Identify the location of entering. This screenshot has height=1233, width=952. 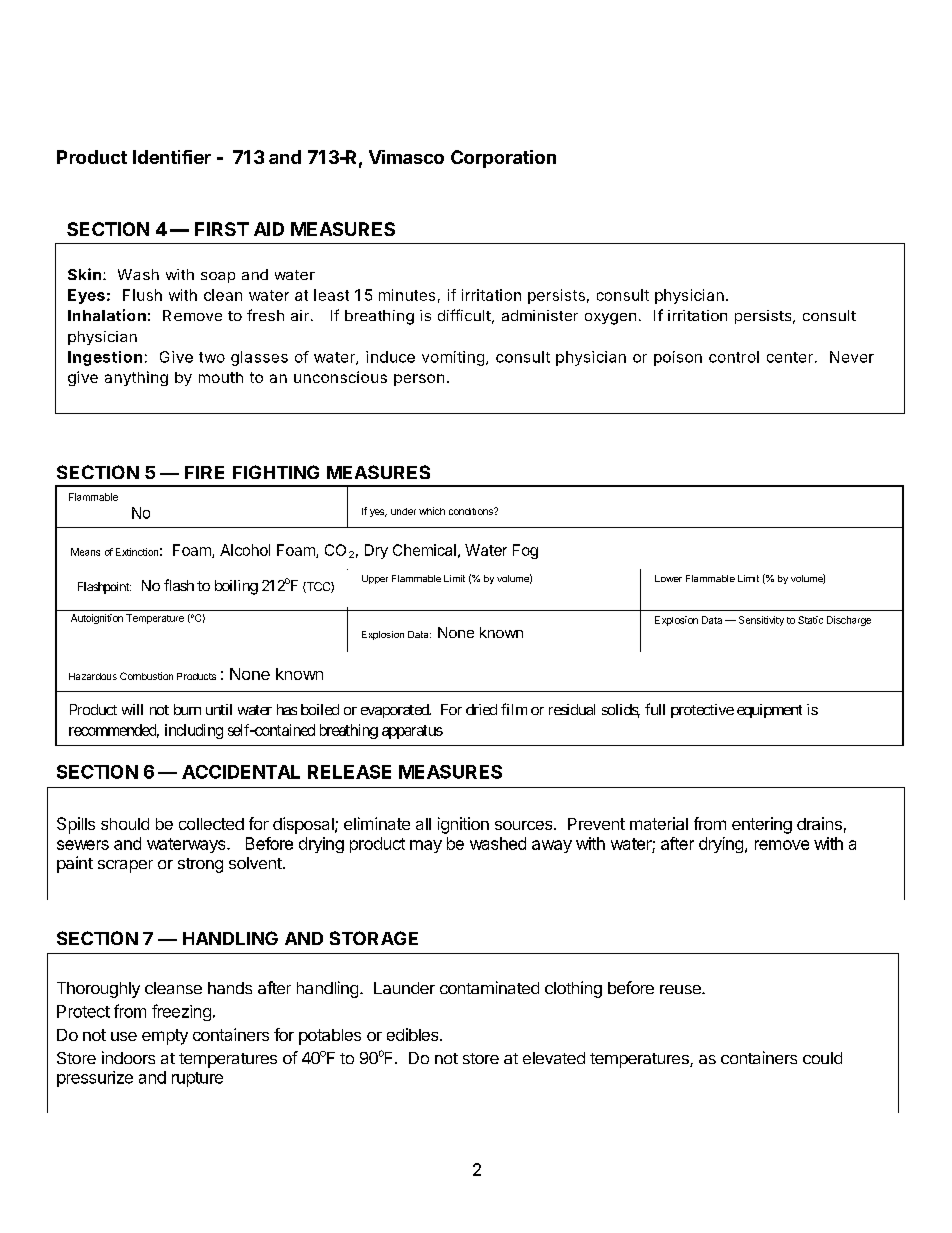
(762, 825).
